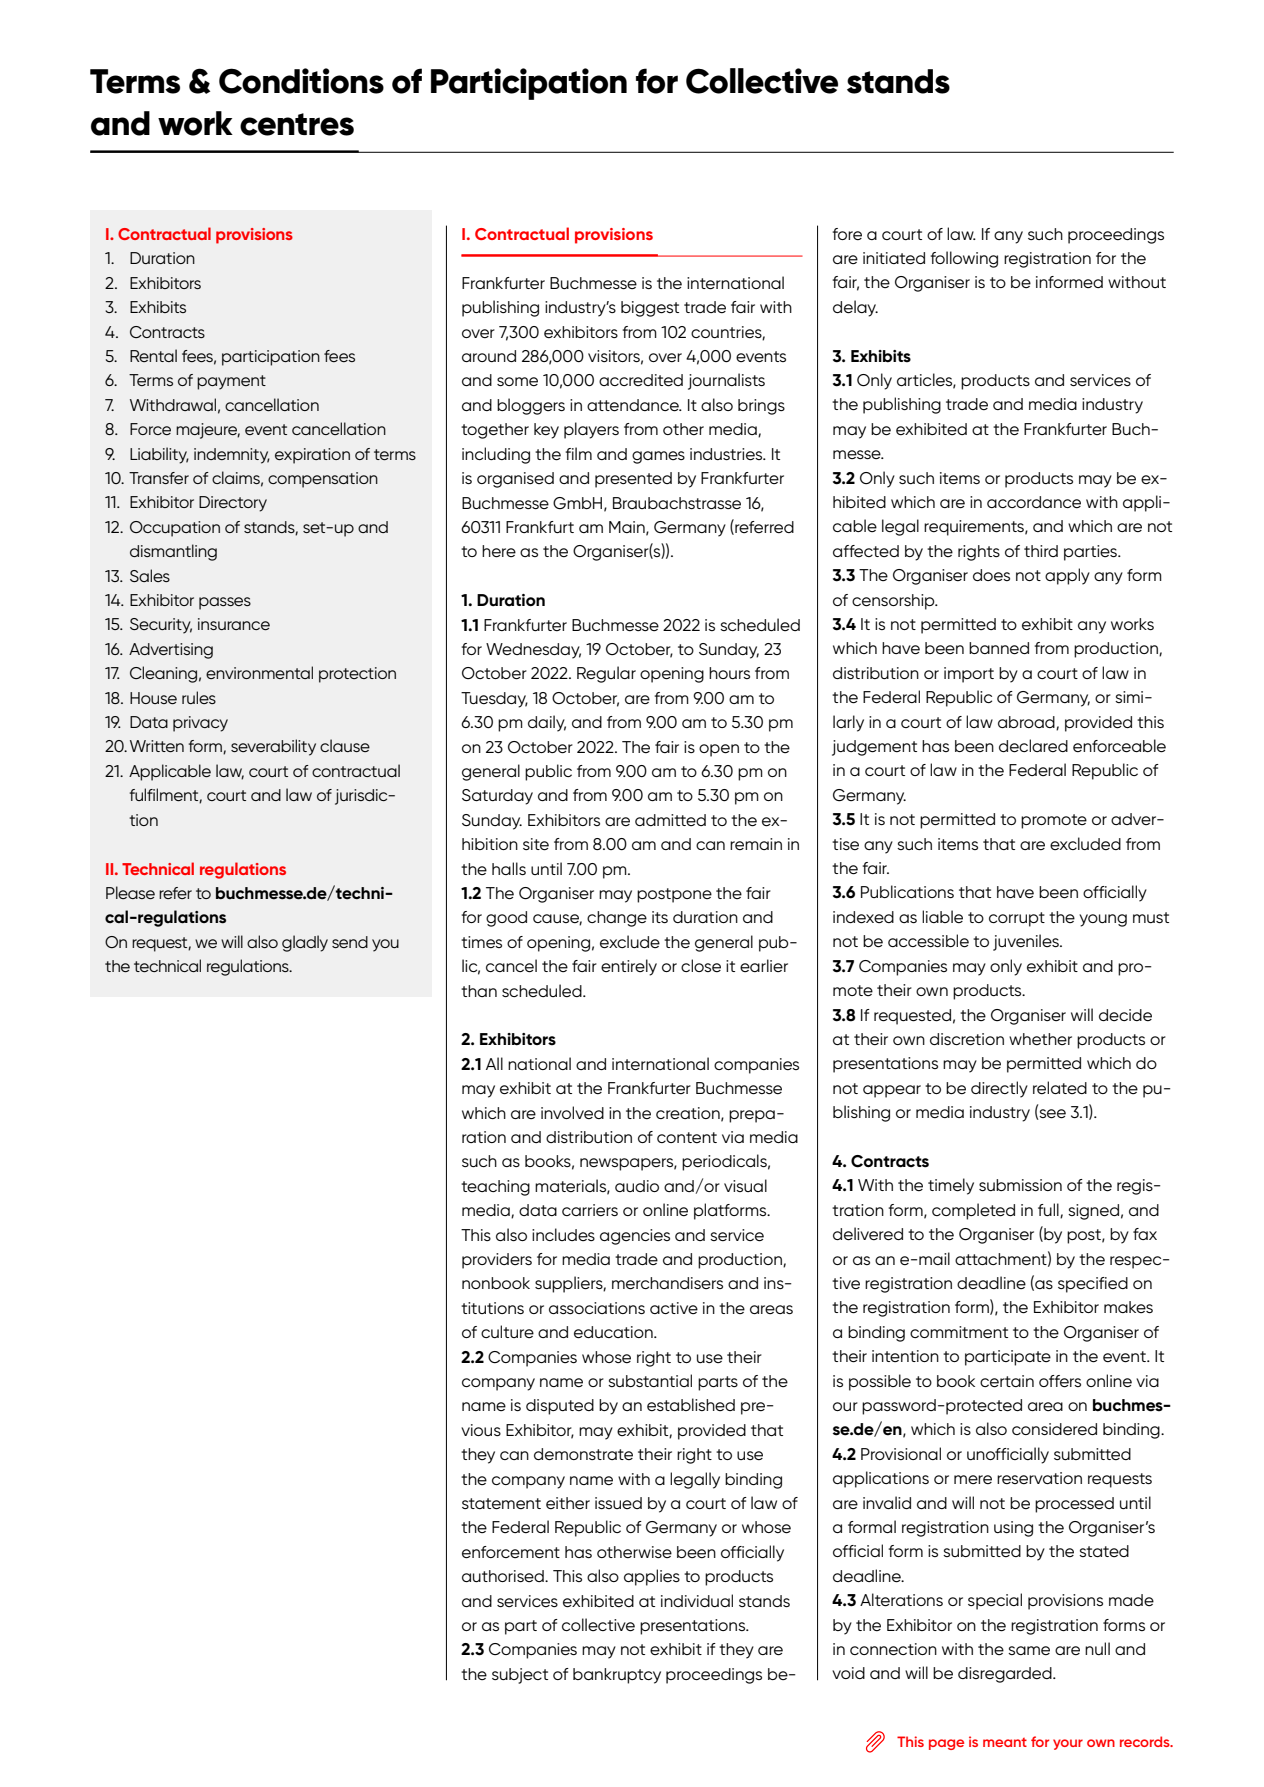  What do you see at coordinates (520, 1676) in the document?
I see `subject` at bounding box center [520, 1676].
